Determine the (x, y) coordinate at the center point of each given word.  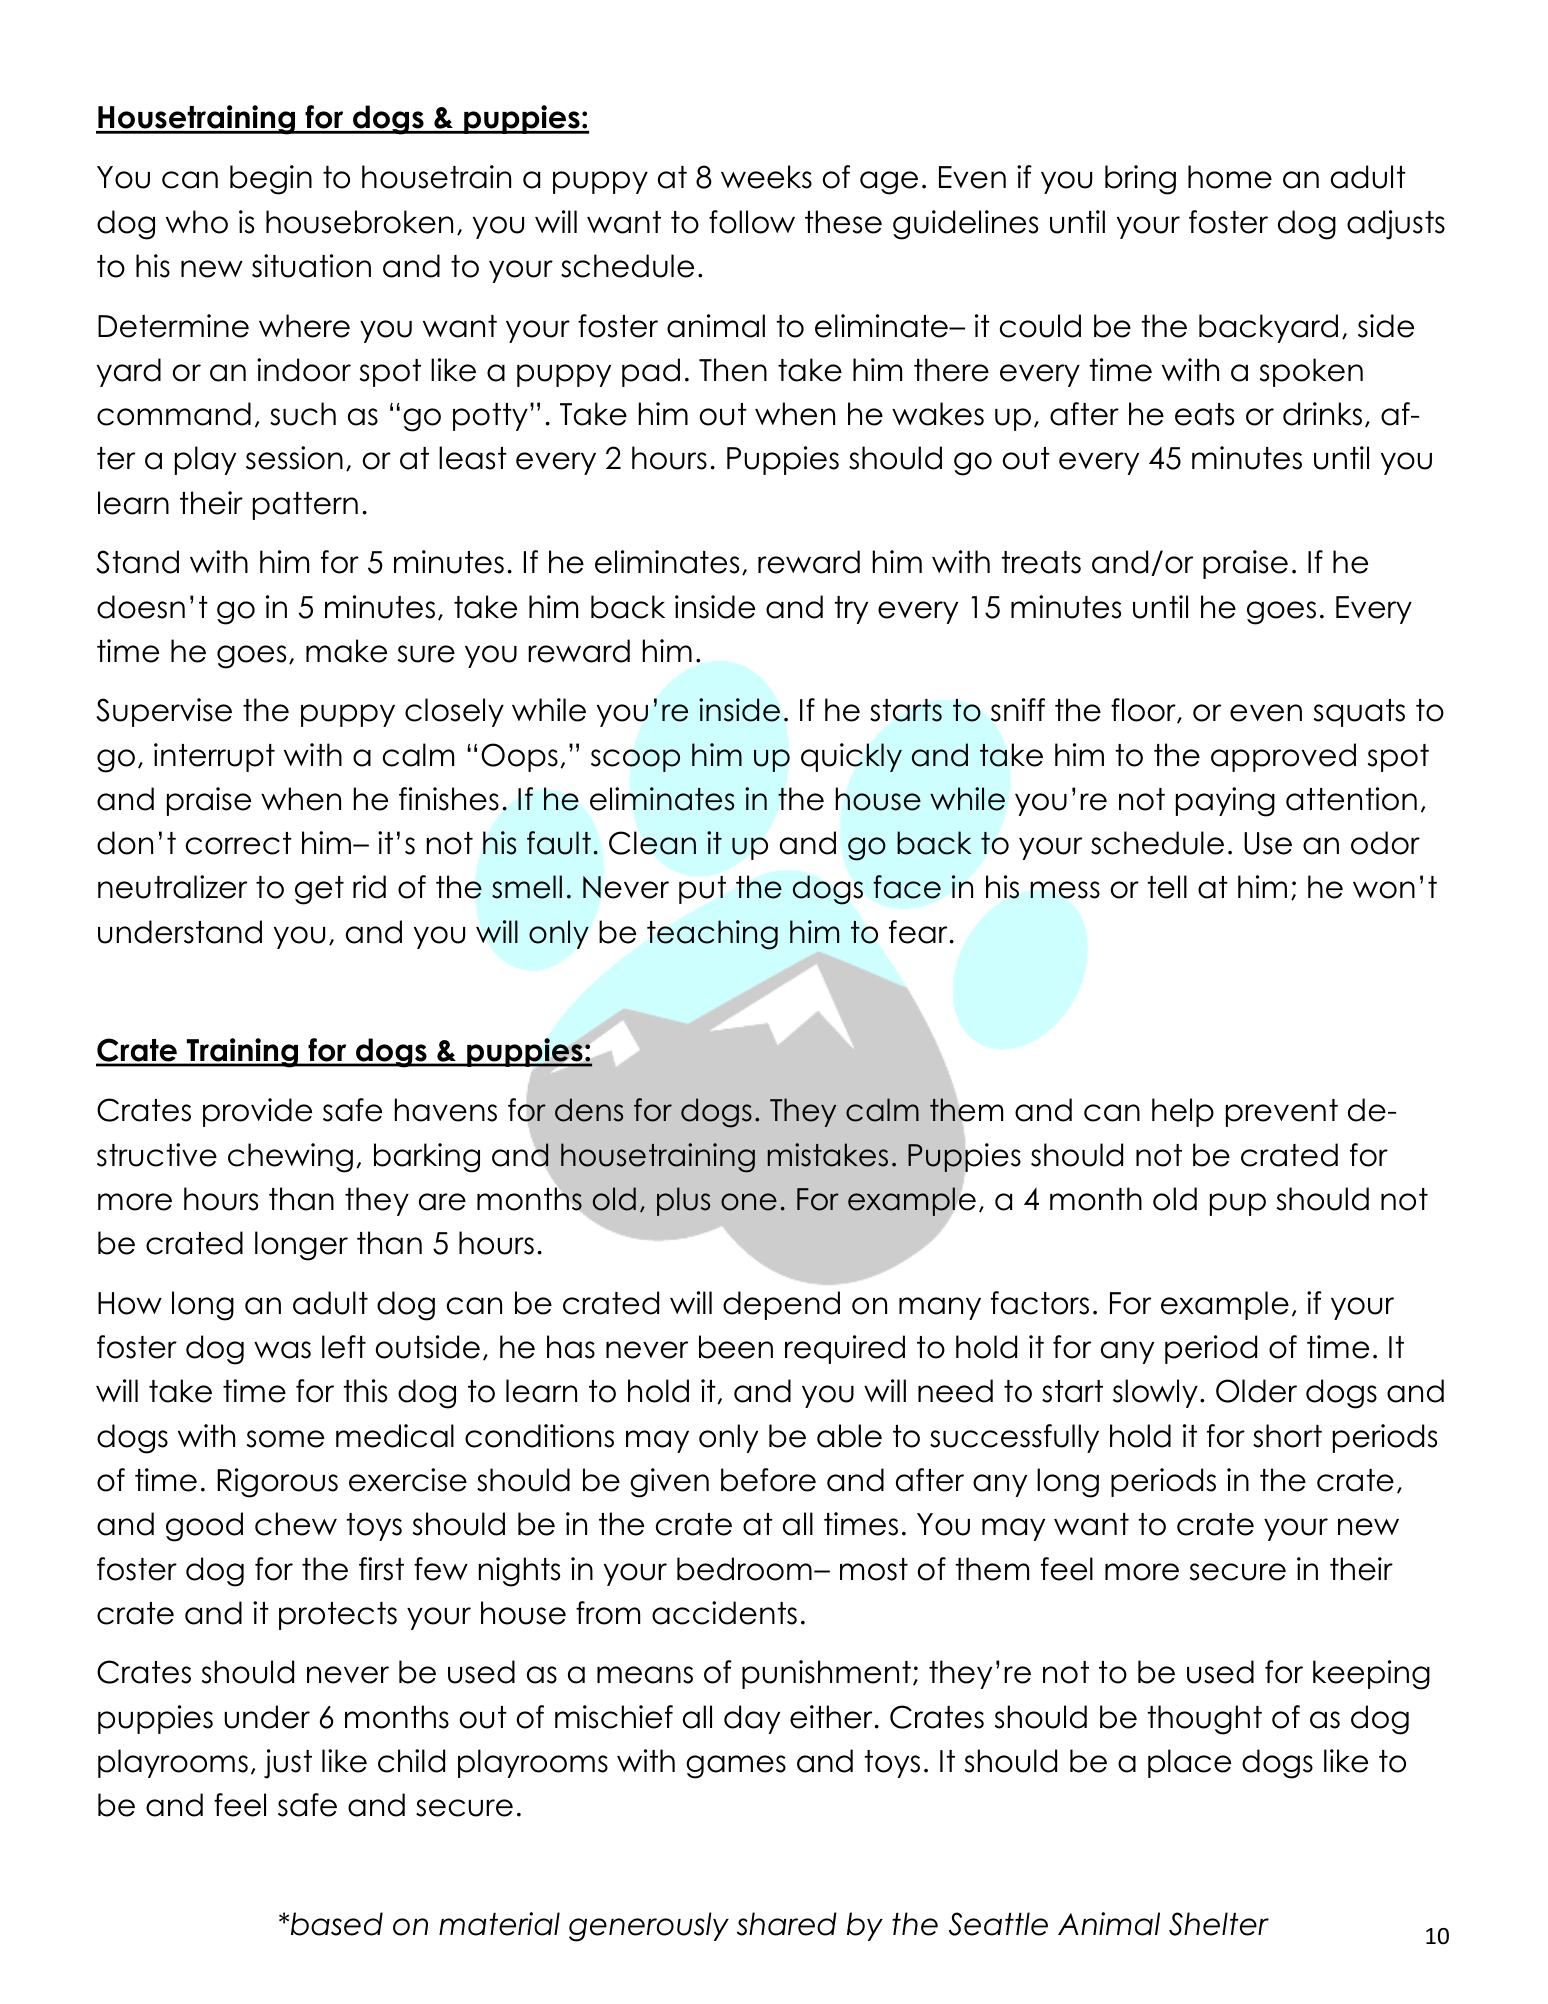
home (1230, 177)
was (282, 1350)
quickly (851, 757)
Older (1256, 1391)
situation (311, 266)
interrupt (214, 757)
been (736, 1347)
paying (1225, 802)
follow (752, 222)
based (337, 1924)
